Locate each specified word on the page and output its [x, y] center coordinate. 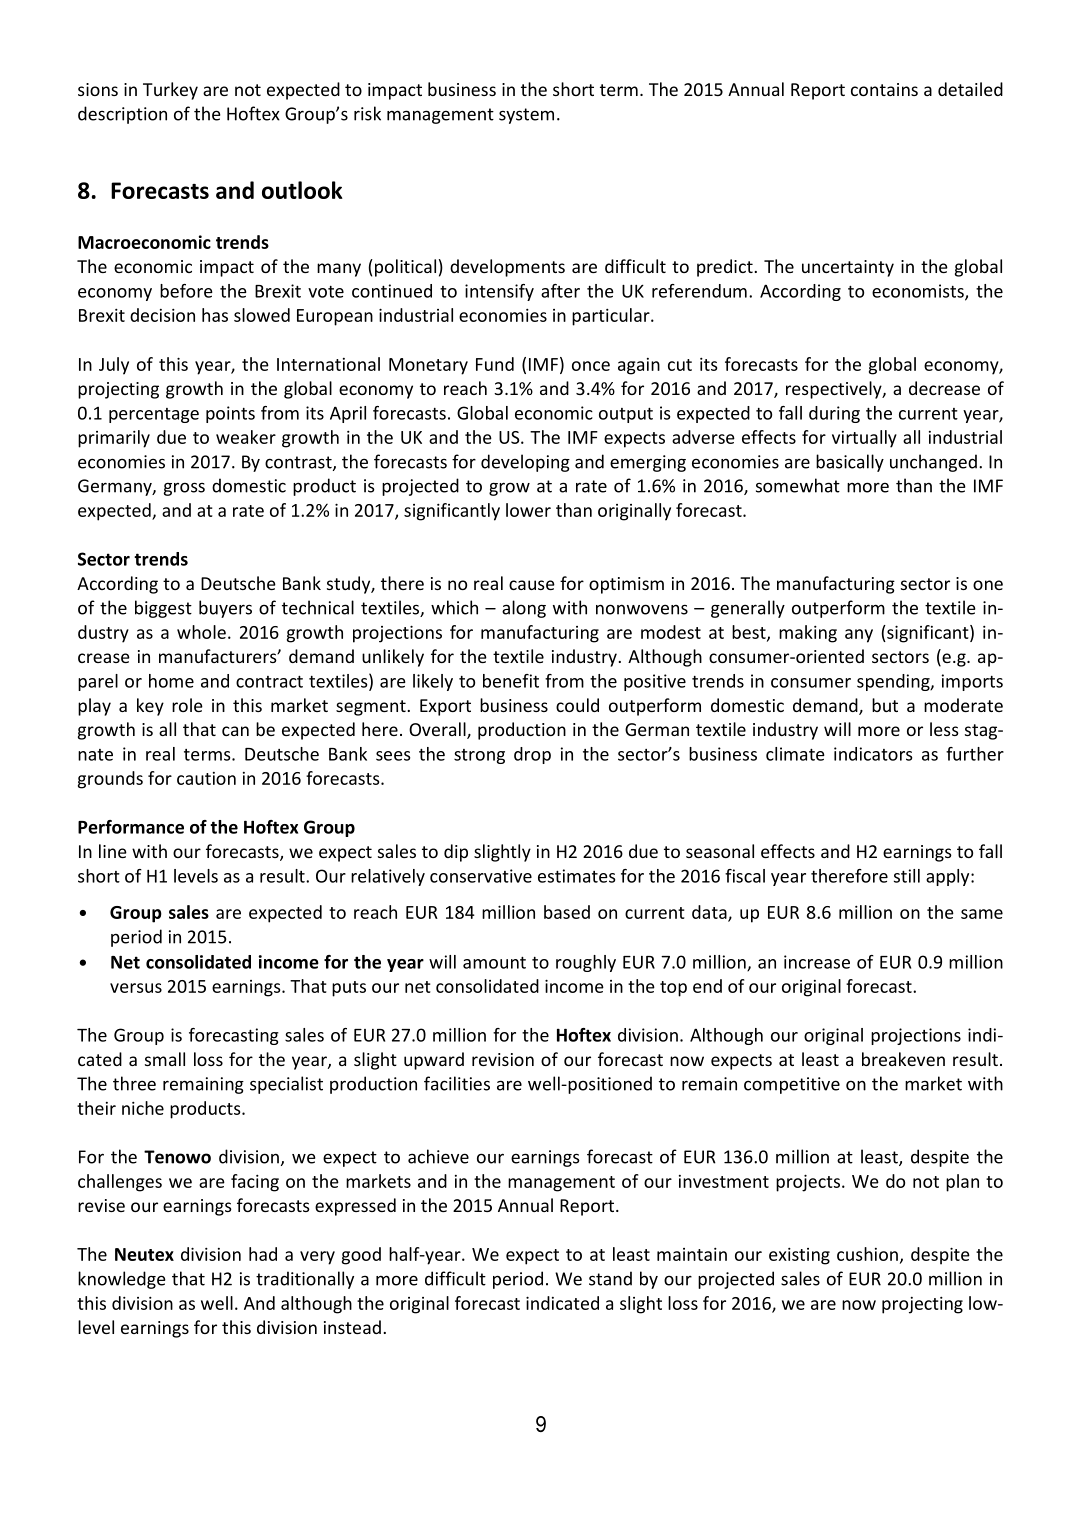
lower [528, 510]
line [113, 851]
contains [884, 89]
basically [850, 463]
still [907, 876]
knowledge [122, 1280]
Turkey [170, 91]
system [526, 116]
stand [610, 1278]
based [567, 912]
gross [184, 489]
